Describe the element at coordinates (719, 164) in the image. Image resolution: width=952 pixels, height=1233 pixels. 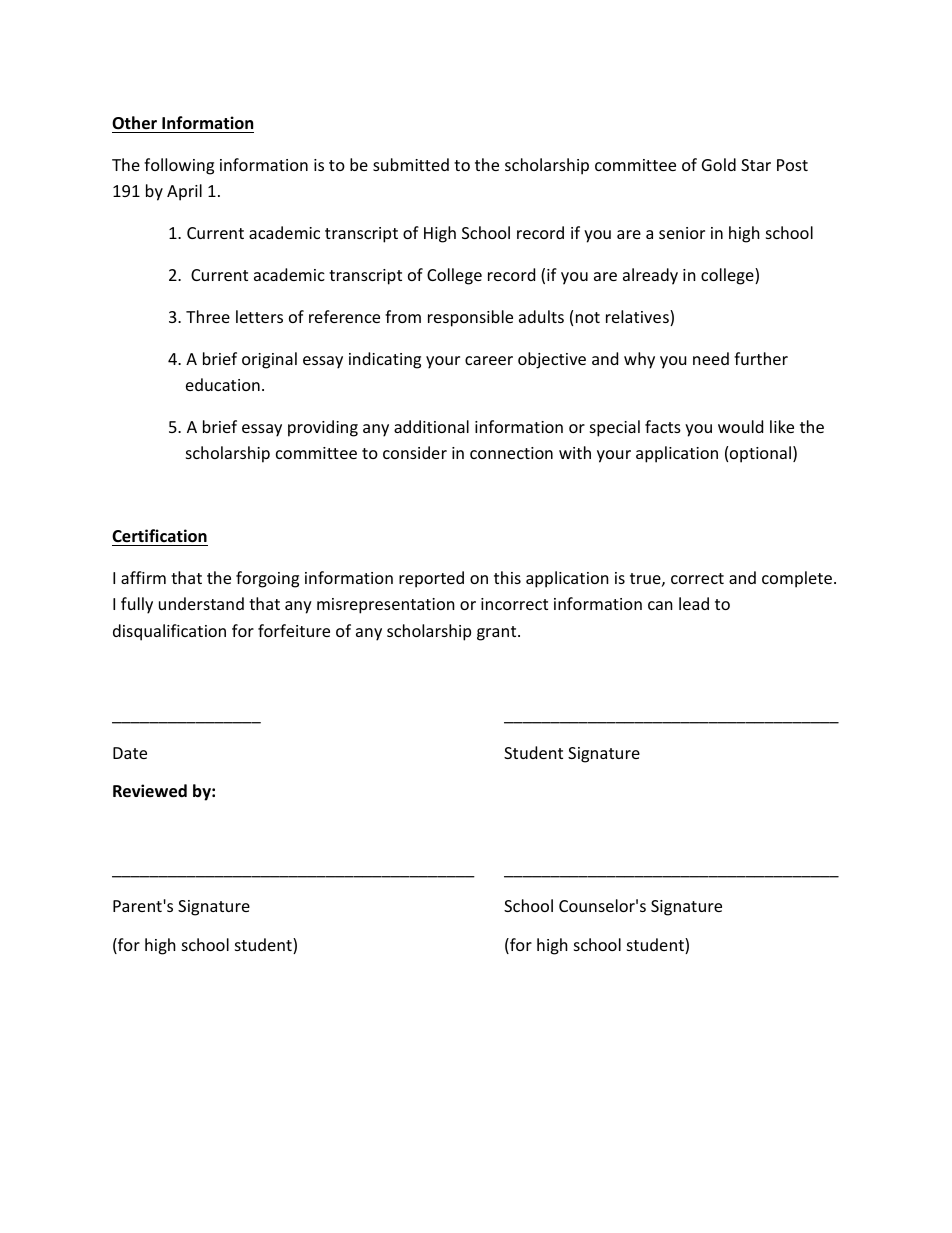
I see `Gold` at that location.
